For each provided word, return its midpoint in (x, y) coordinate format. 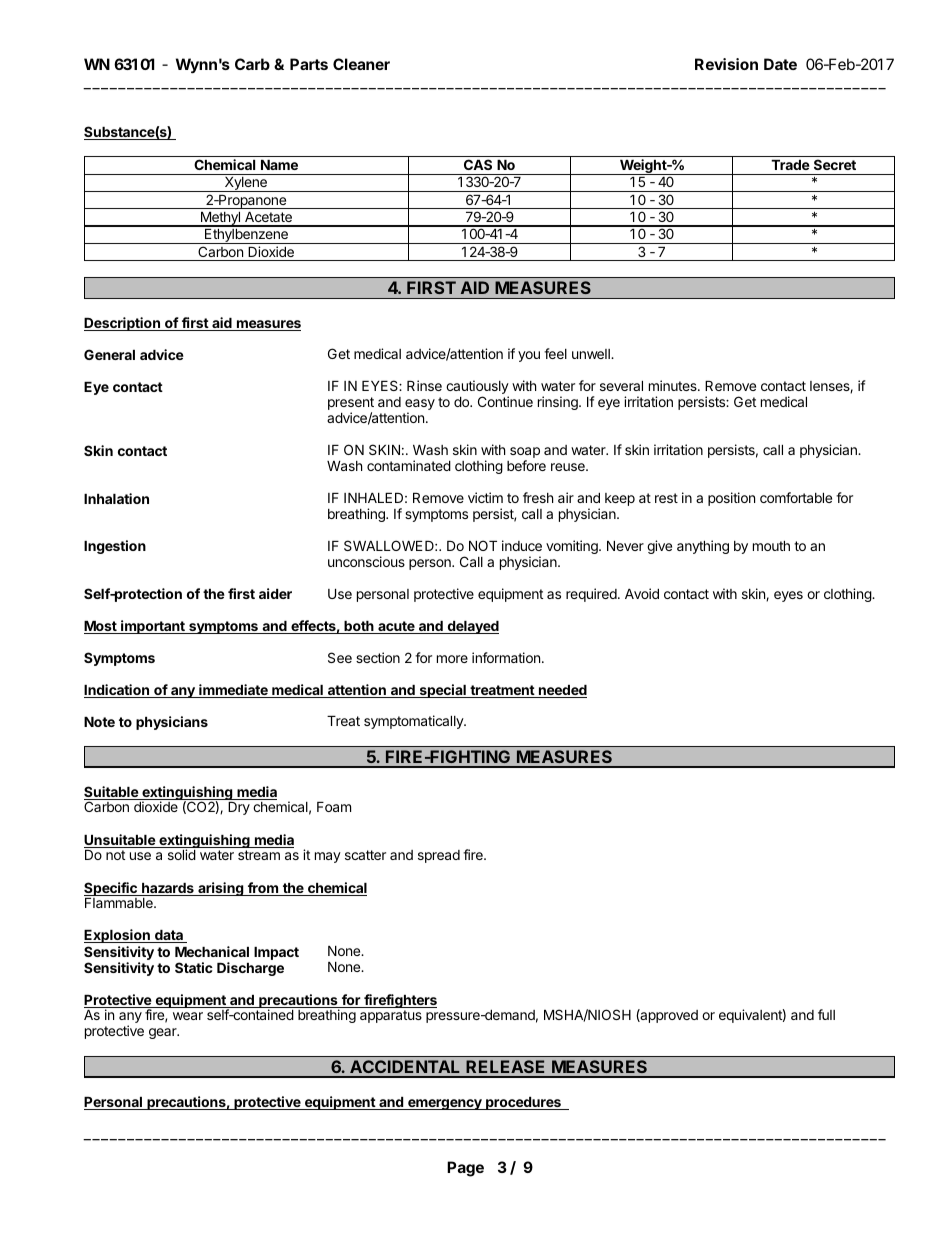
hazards (168, 889)
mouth (771, 546)
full (826, 1014)
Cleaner (361, 64)
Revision (726, 64)
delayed (472, 627)
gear (164, 1033)
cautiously (477, 388)
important (153, 627)
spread (439, 856)
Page (465, 1169)
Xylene (246, 184)
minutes (674, 385)
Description (123, 324)
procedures (523, 1103)
